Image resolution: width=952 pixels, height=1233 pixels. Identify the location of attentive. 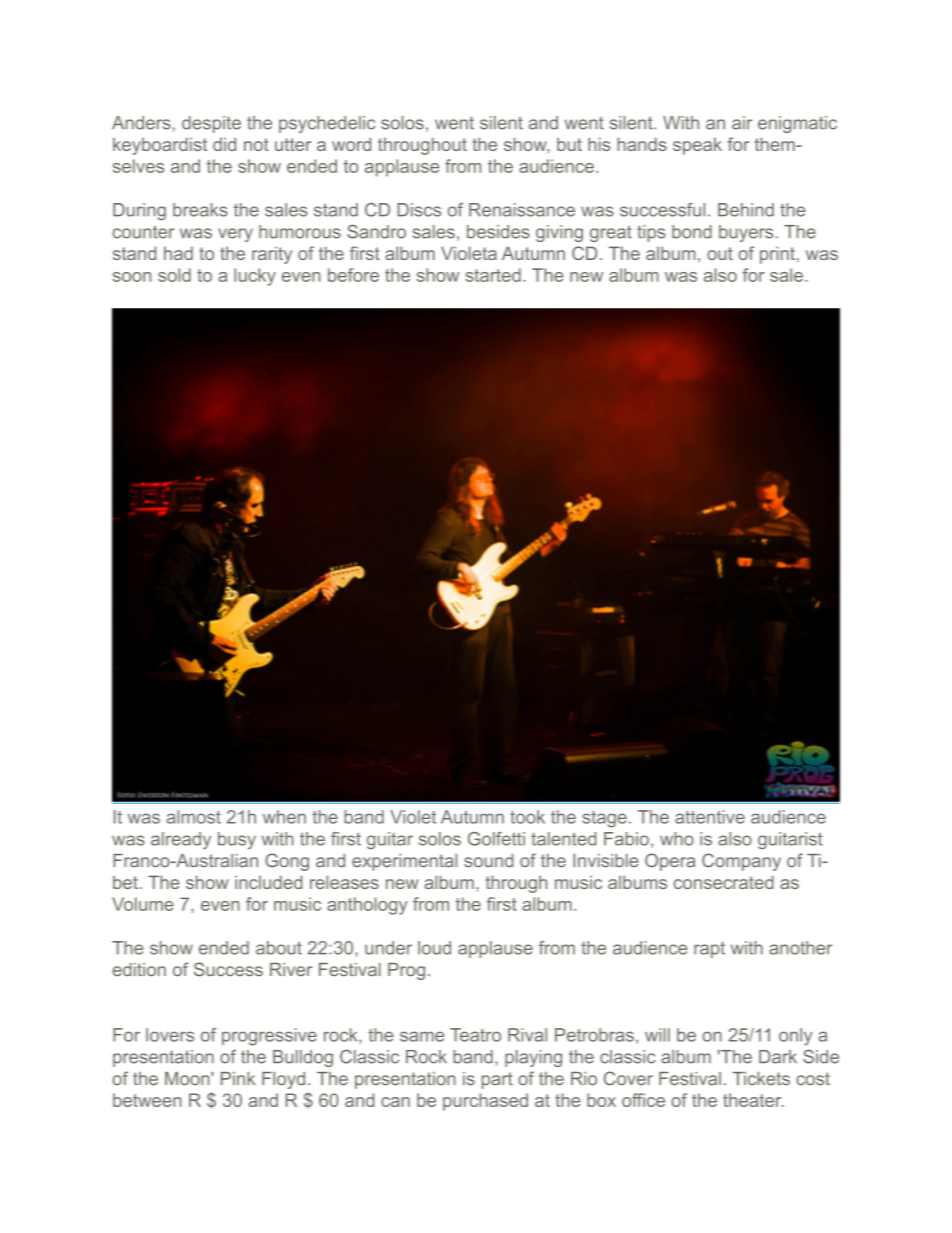
(710, 817).
